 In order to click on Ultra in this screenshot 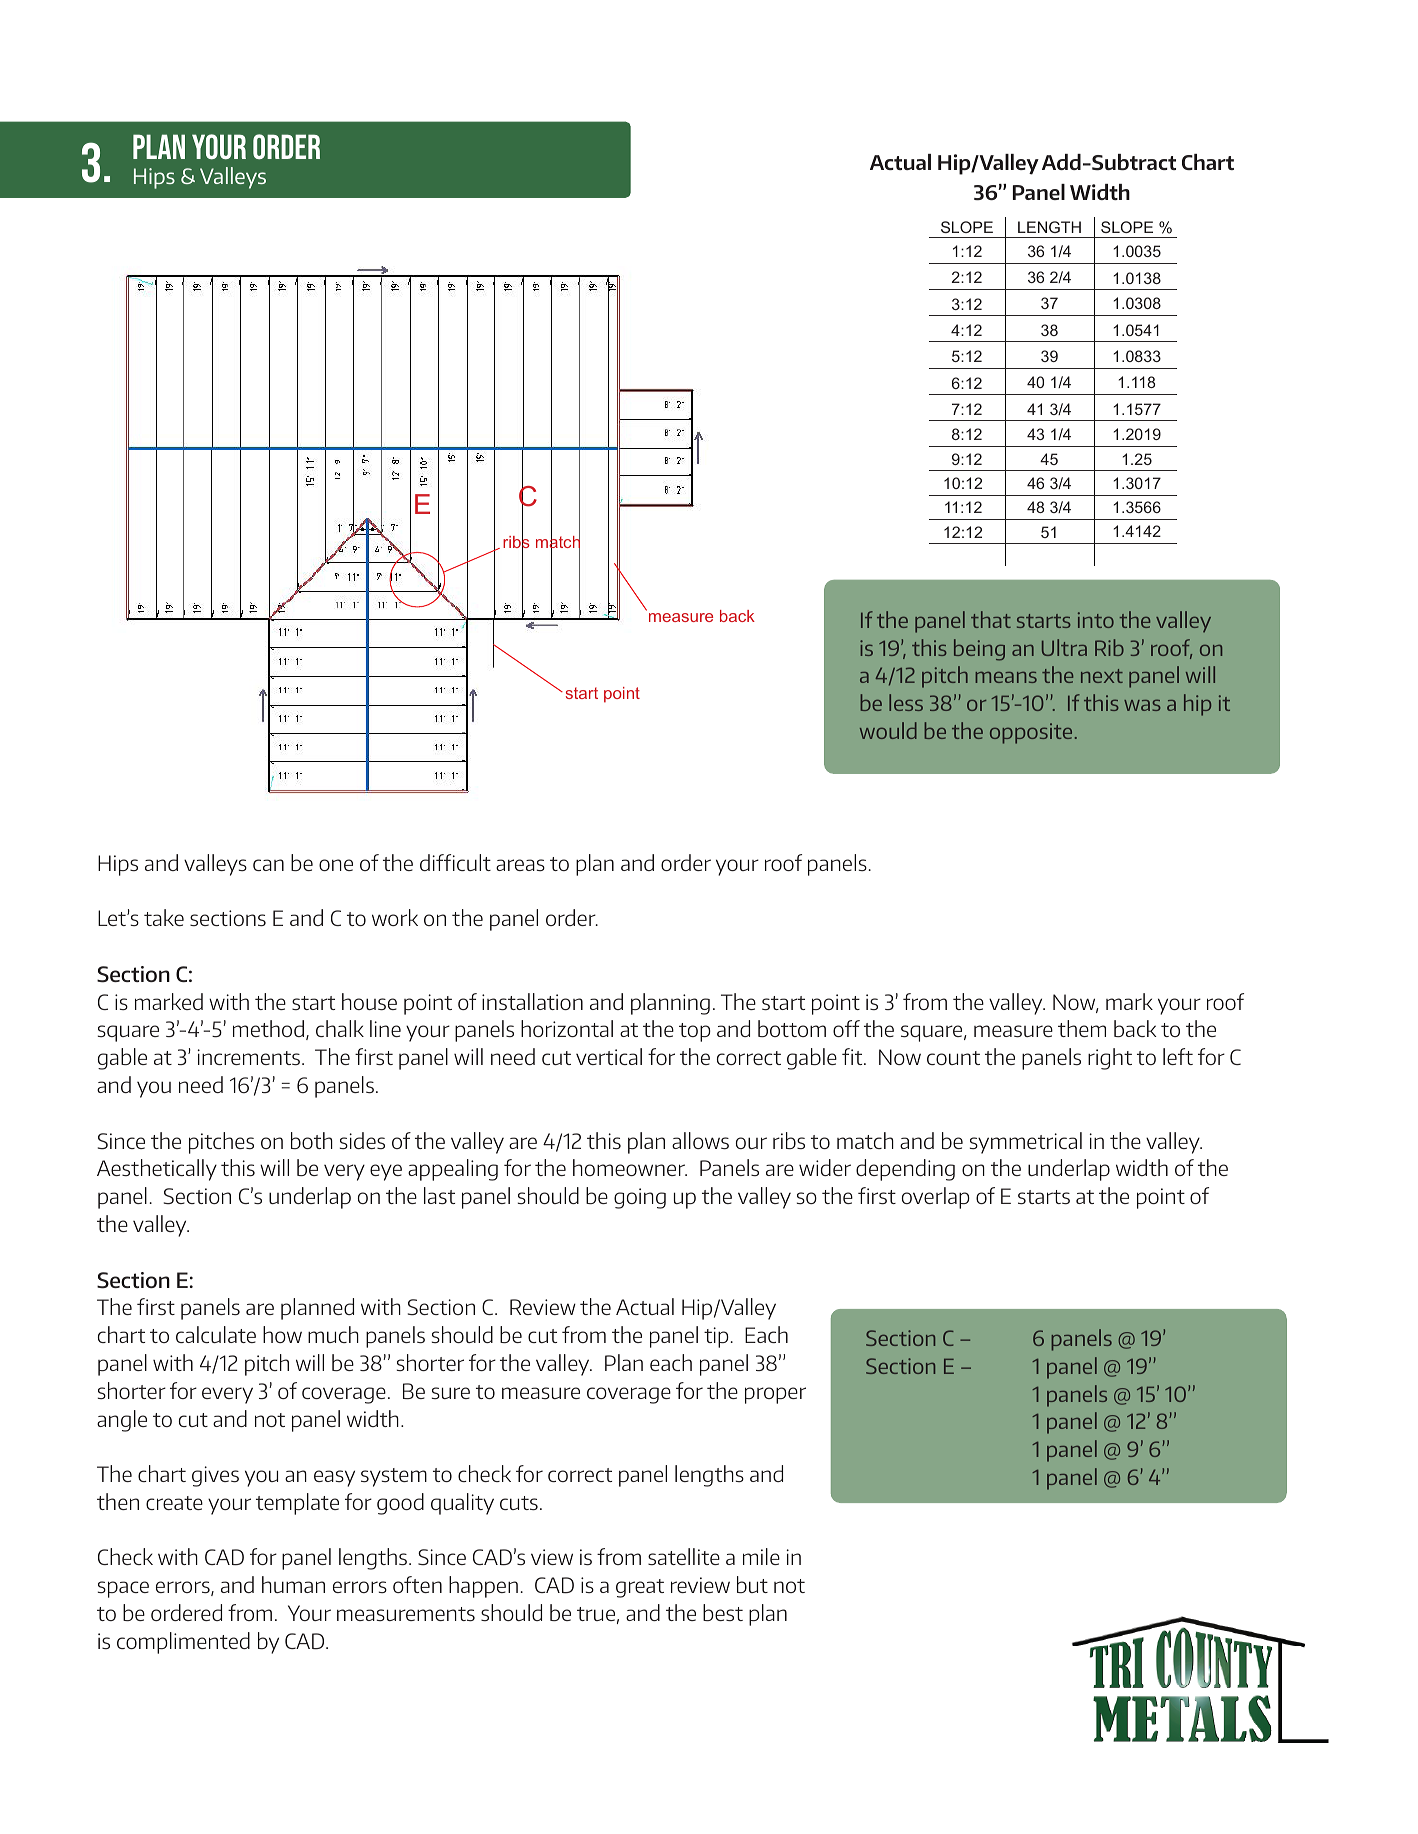, I will do `click(1064, 647)`.
